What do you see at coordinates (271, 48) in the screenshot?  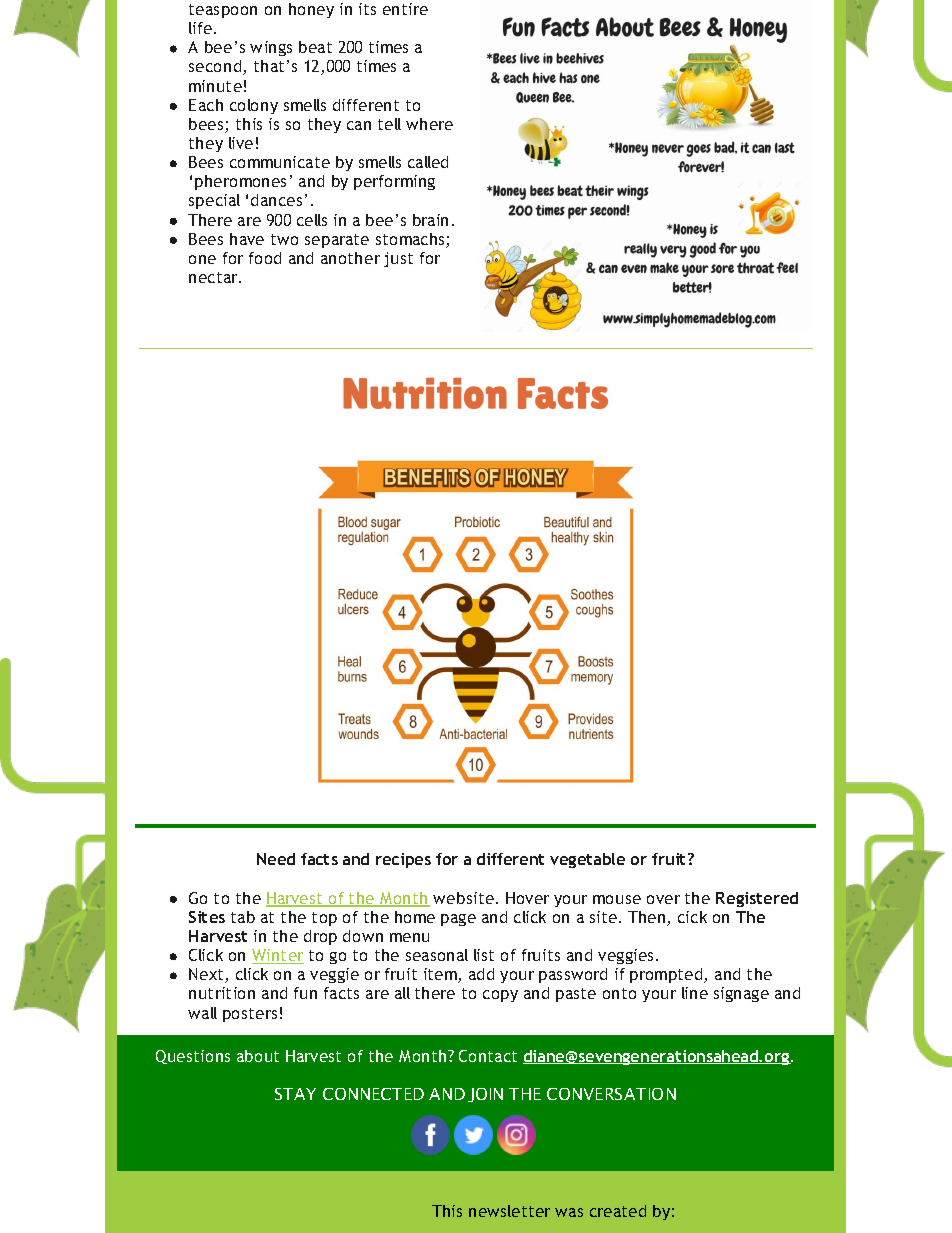 I see `wings` at bounding box center [271, 48].
